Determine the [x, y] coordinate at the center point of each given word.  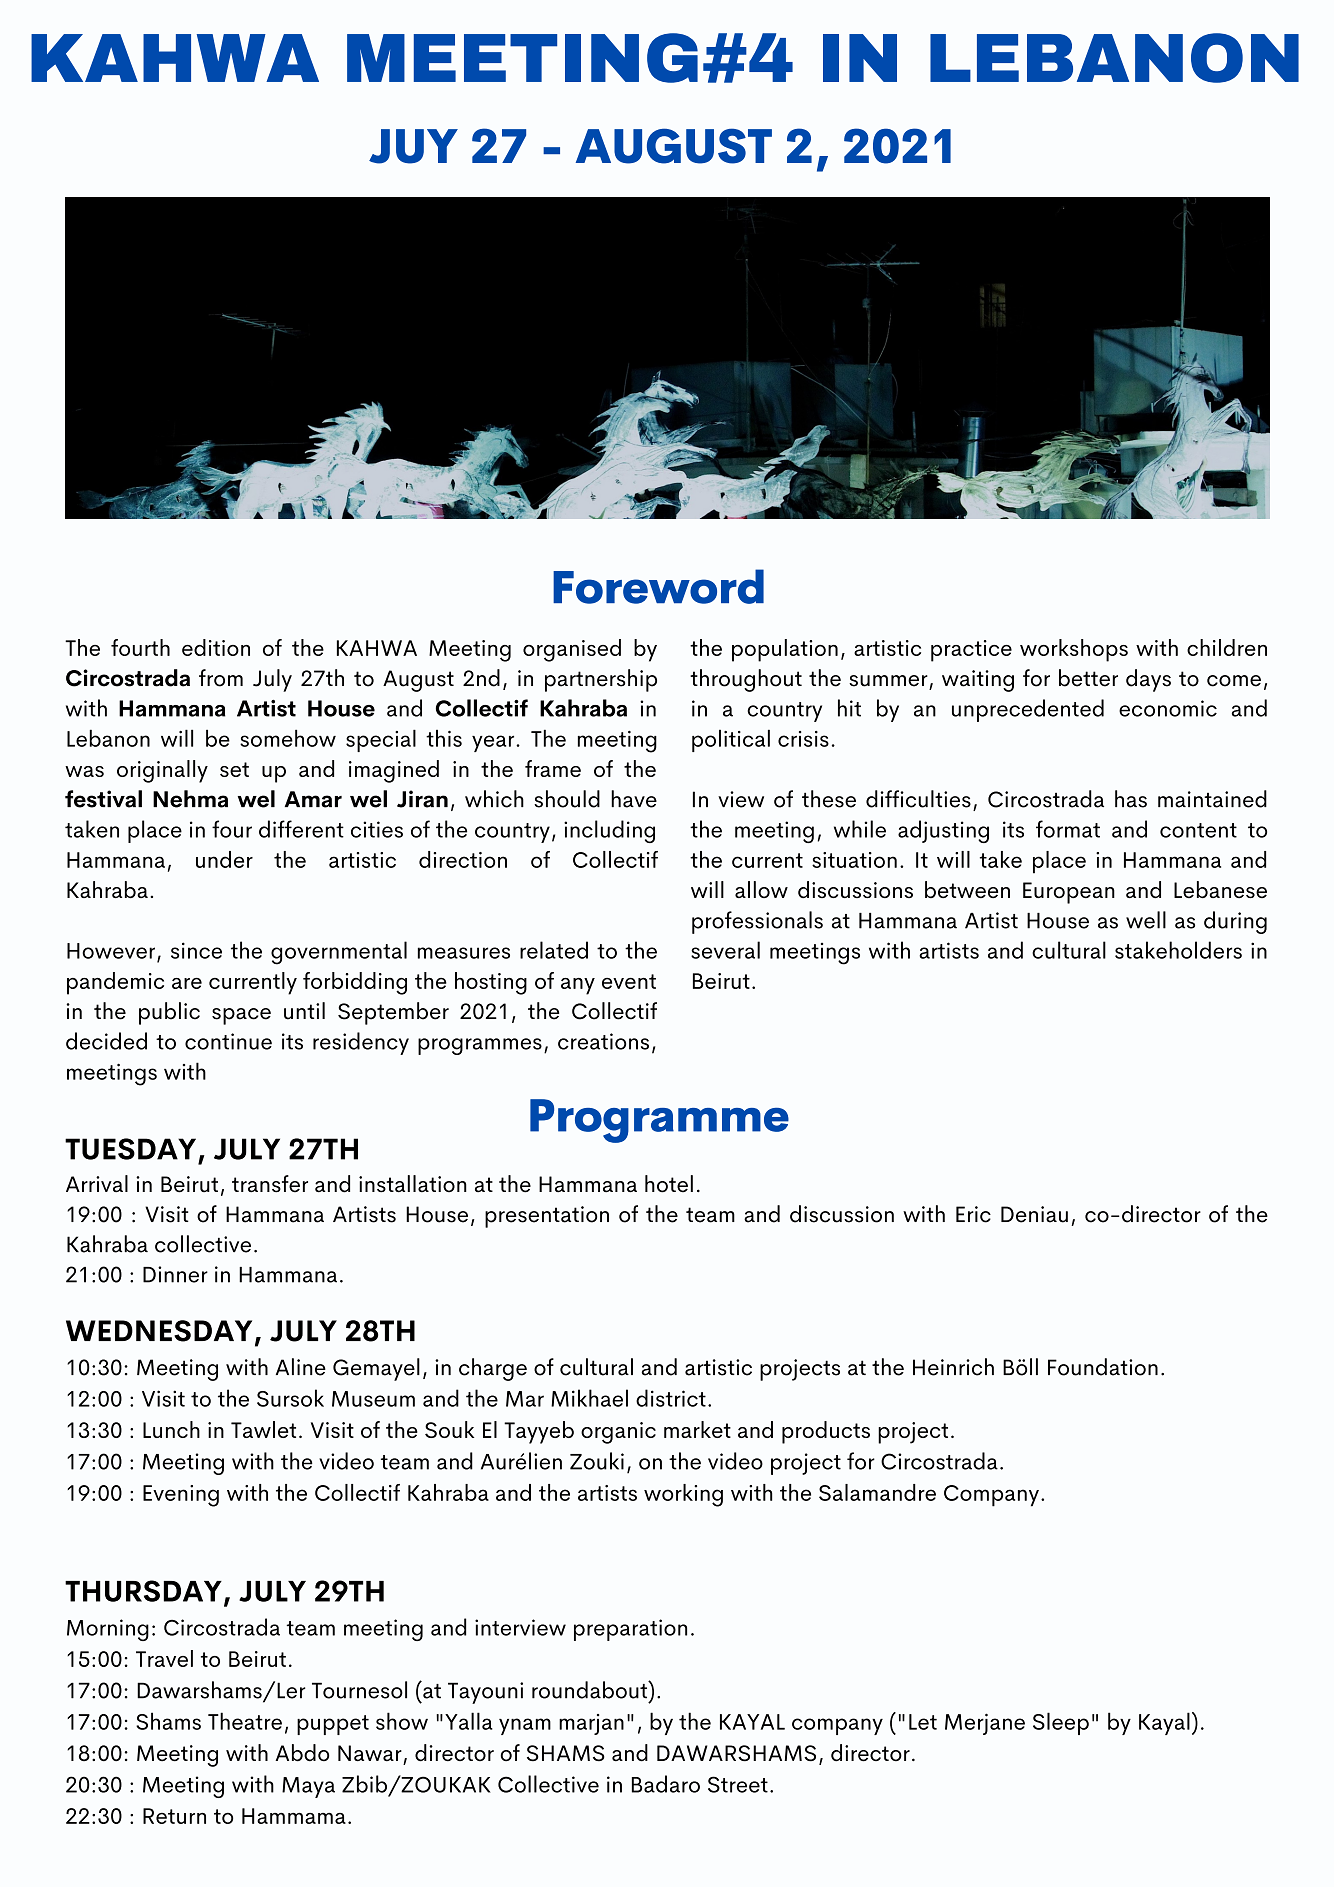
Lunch [171, 1429]
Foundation [1103, 1367]
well [1146, 920]
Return [174, 1816]
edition [216, 647]
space [241, 1016]
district [671, 1398]
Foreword [658, 586]
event [629, 981]
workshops [1074, 650]
